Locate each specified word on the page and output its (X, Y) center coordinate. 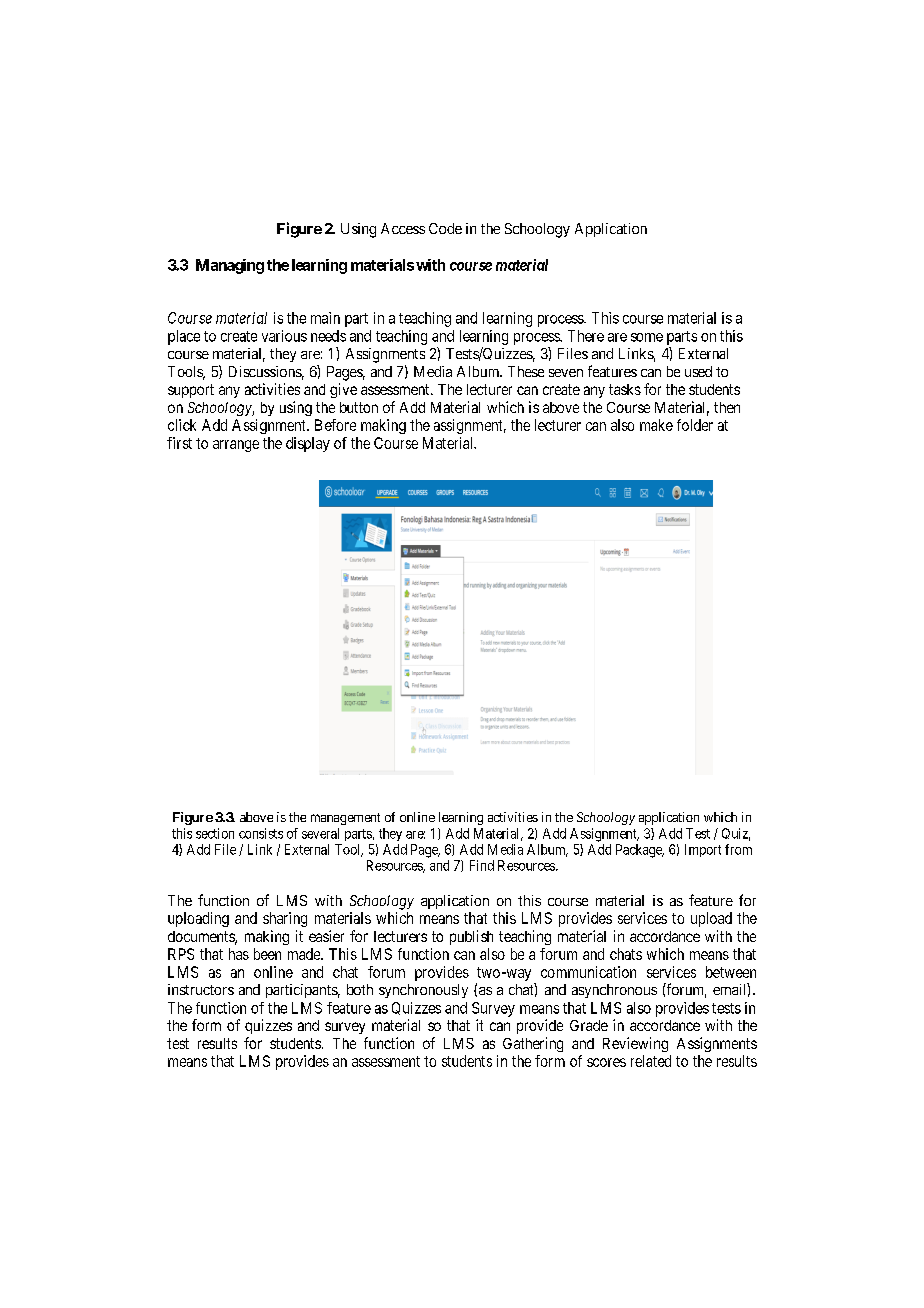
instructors (201, 989)
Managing (230, 266)
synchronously (423, 991)
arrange (236, 446)
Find (482, 865)
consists (261, 833)
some (647, 337)
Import (703, 850)
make (656, 425)
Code (445, 228)
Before (335, 425)
